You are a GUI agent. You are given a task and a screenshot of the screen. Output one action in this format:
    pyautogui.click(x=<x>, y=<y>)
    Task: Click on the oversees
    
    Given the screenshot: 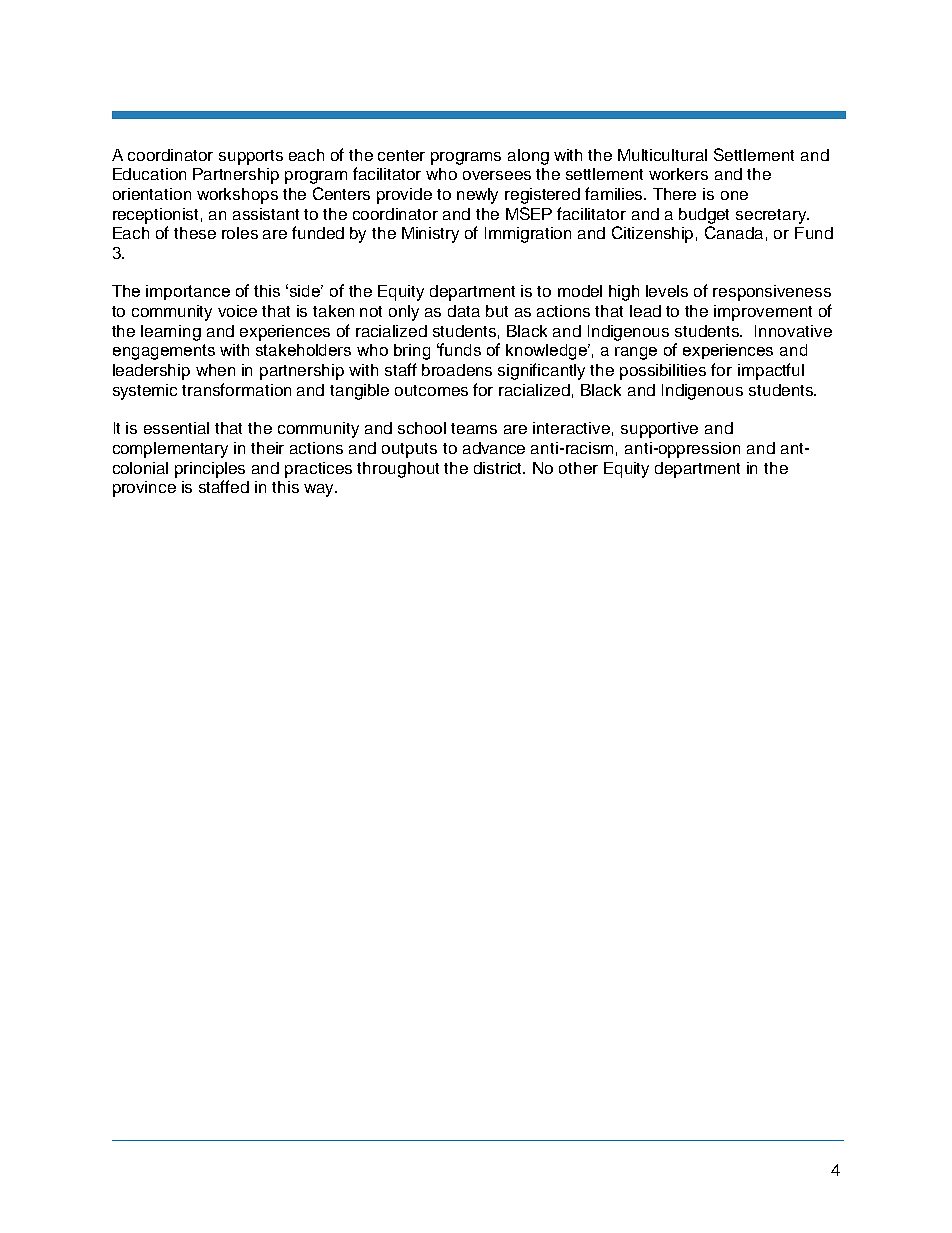 What is the action you would take?
    pyautogui.click(x=497, y=175)
